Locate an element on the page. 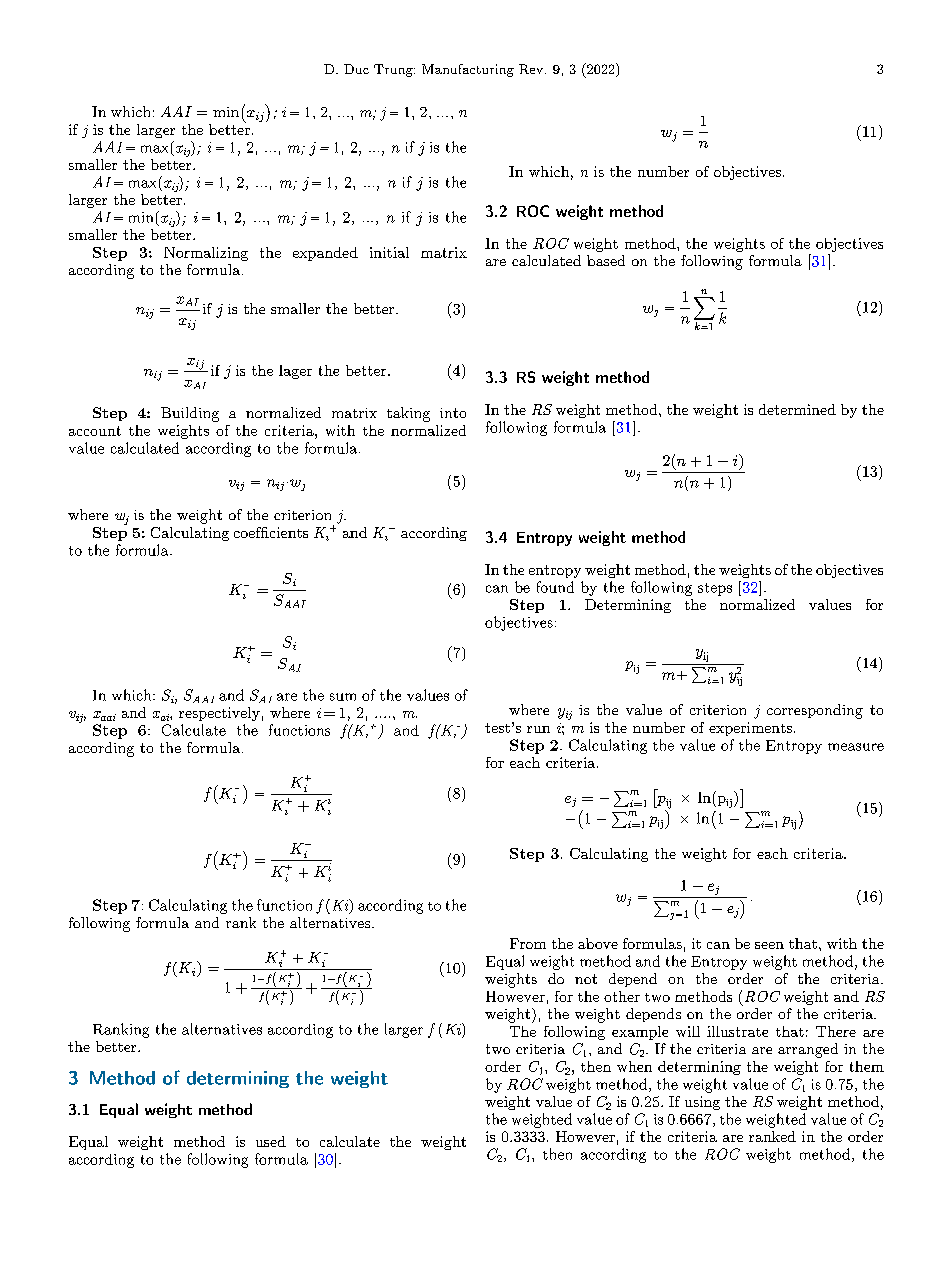 Image resolution: width=952 pixels, height=1270 pixels. used is located at coordinates (271, 1141).
